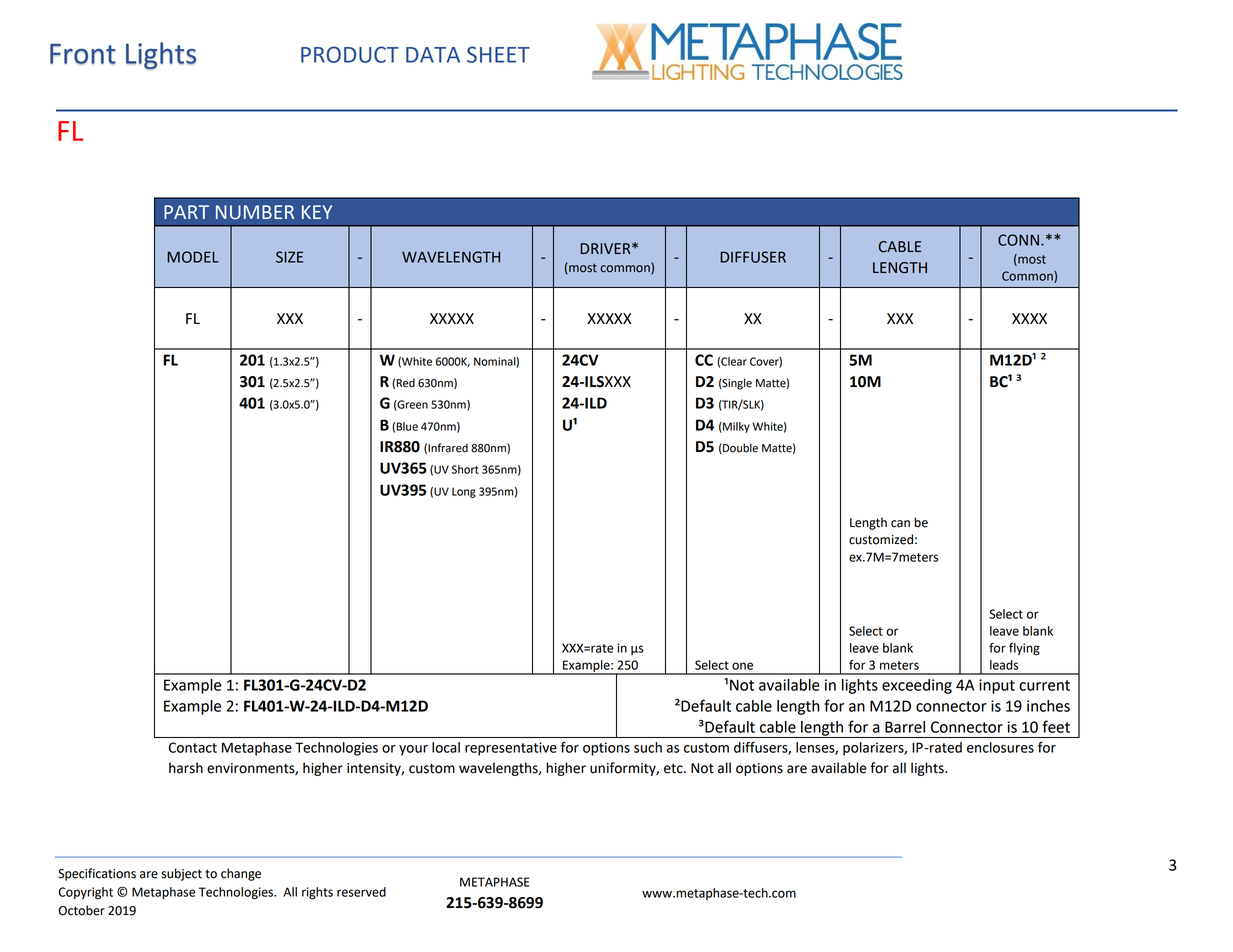  I want to click on subject, so click(181, 874).
